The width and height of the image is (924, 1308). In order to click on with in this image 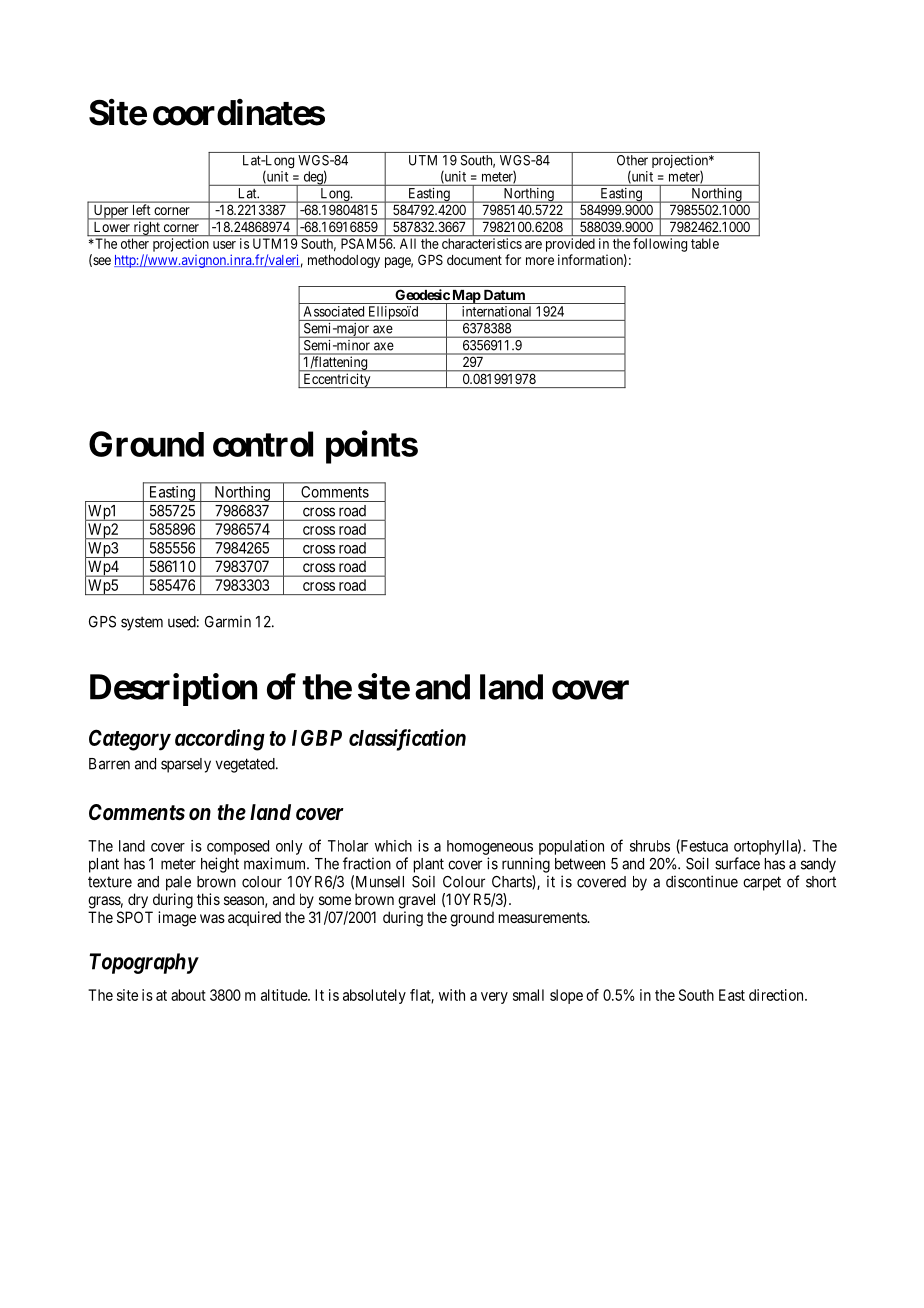, I will do `click(452, 995)`.
